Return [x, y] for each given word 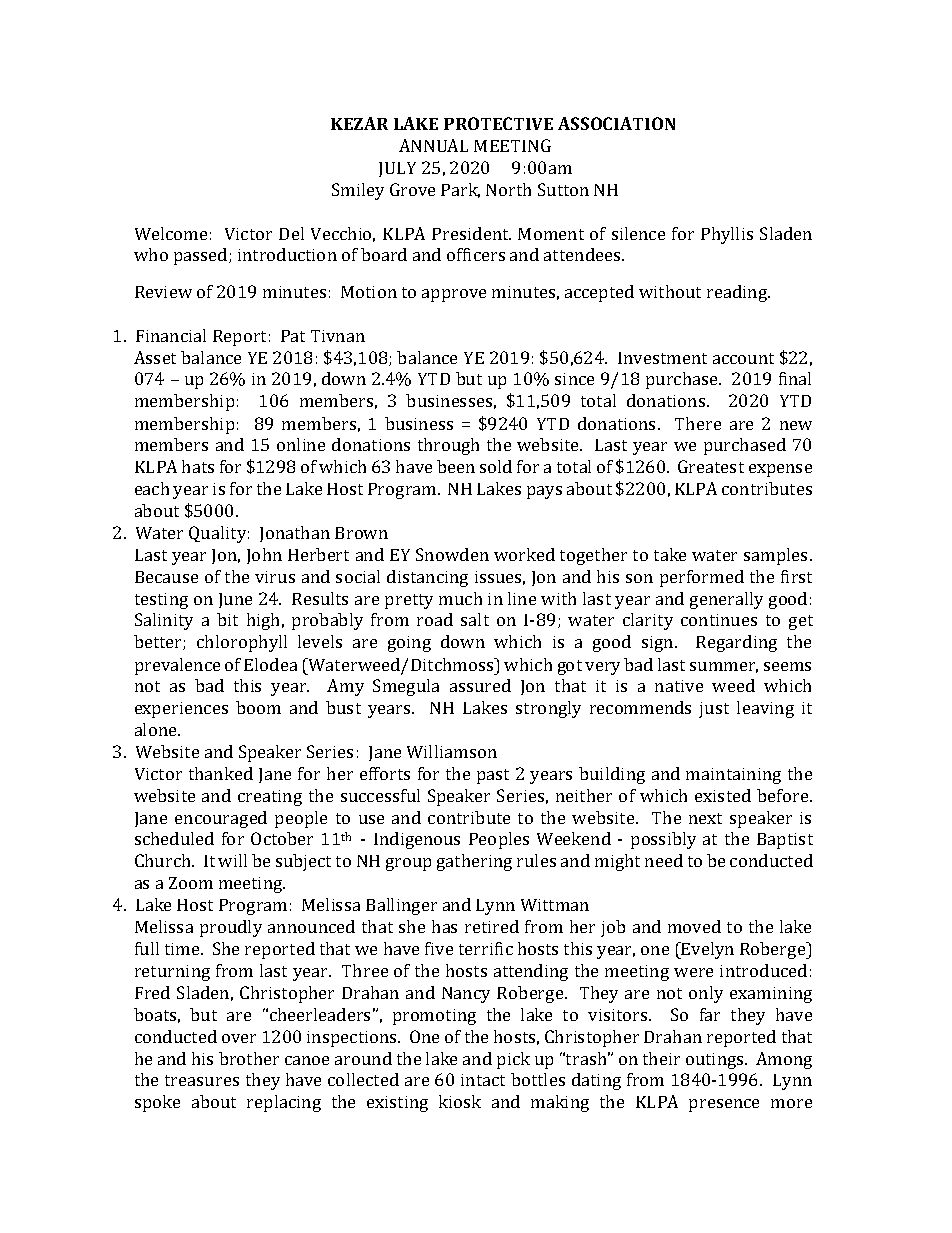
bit [227, 619]
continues [719, 620]
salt [475, 619]
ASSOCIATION [616, 123]
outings [716, 1061]
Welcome [171, 233]
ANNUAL [433, 145]
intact [483, 1080]
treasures [202, 1080]
